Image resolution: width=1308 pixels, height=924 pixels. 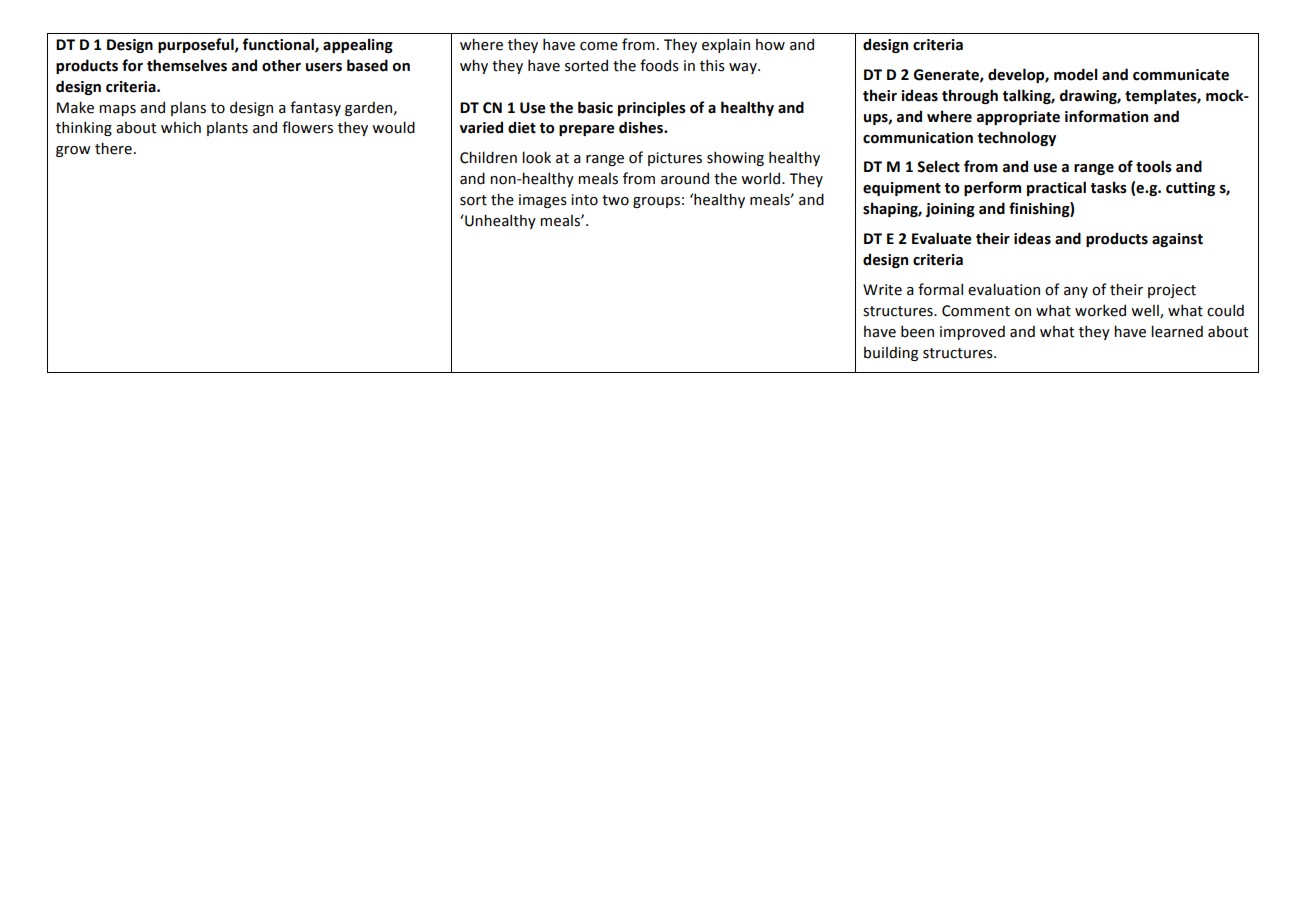 What do you see at coordinates (599, 46) in the screenshot?
I see `come` at bounding box center [599, 46].
